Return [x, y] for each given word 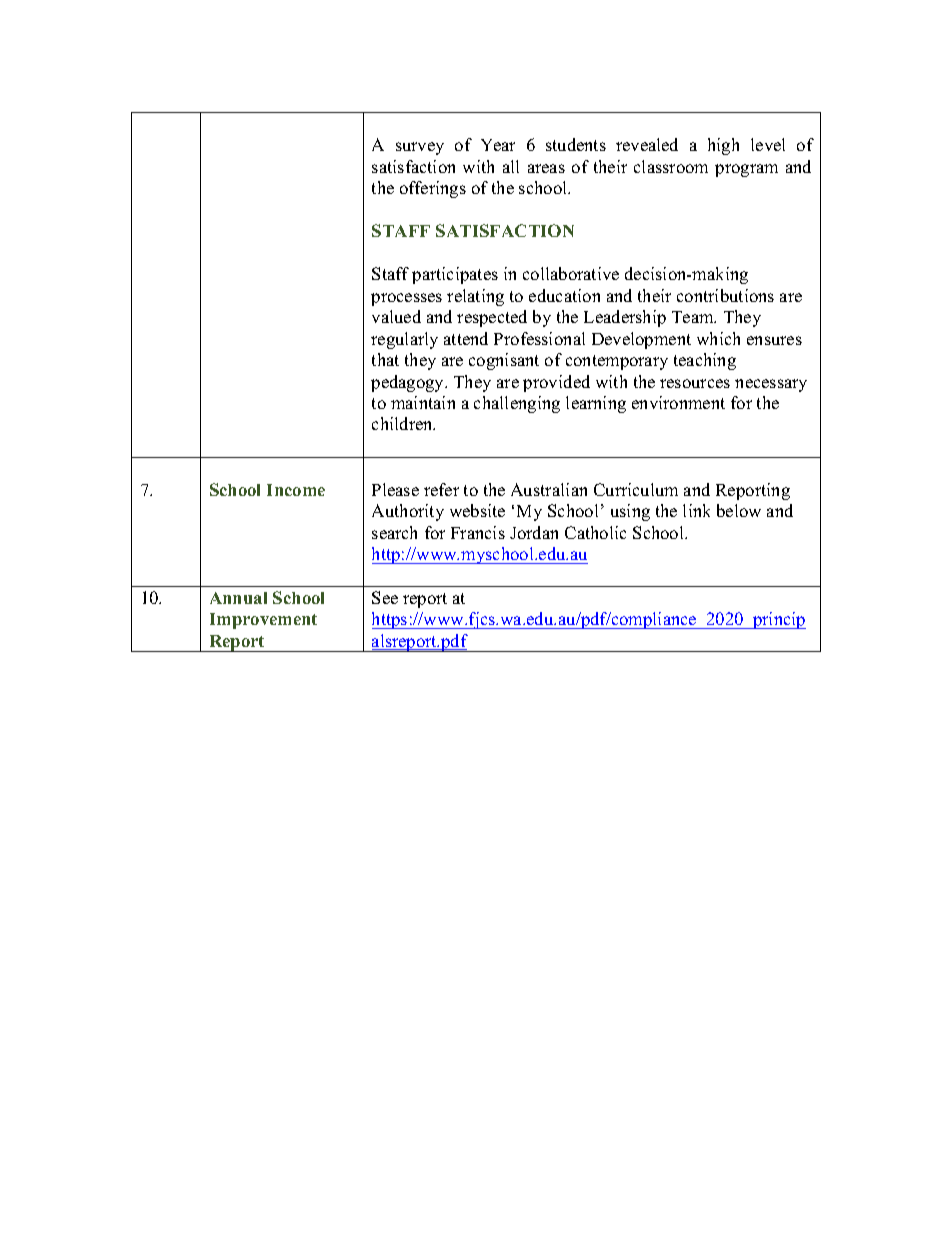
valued [396, 316]
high [723, 146]
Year [498, 145]
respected [492, 318]
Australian [549, 489]
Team [694, 317]
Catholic [595, 532]
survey [420, 148]
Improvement [263, 621]
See [385, 597]
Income [296, 490]
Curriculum [636, 489]
